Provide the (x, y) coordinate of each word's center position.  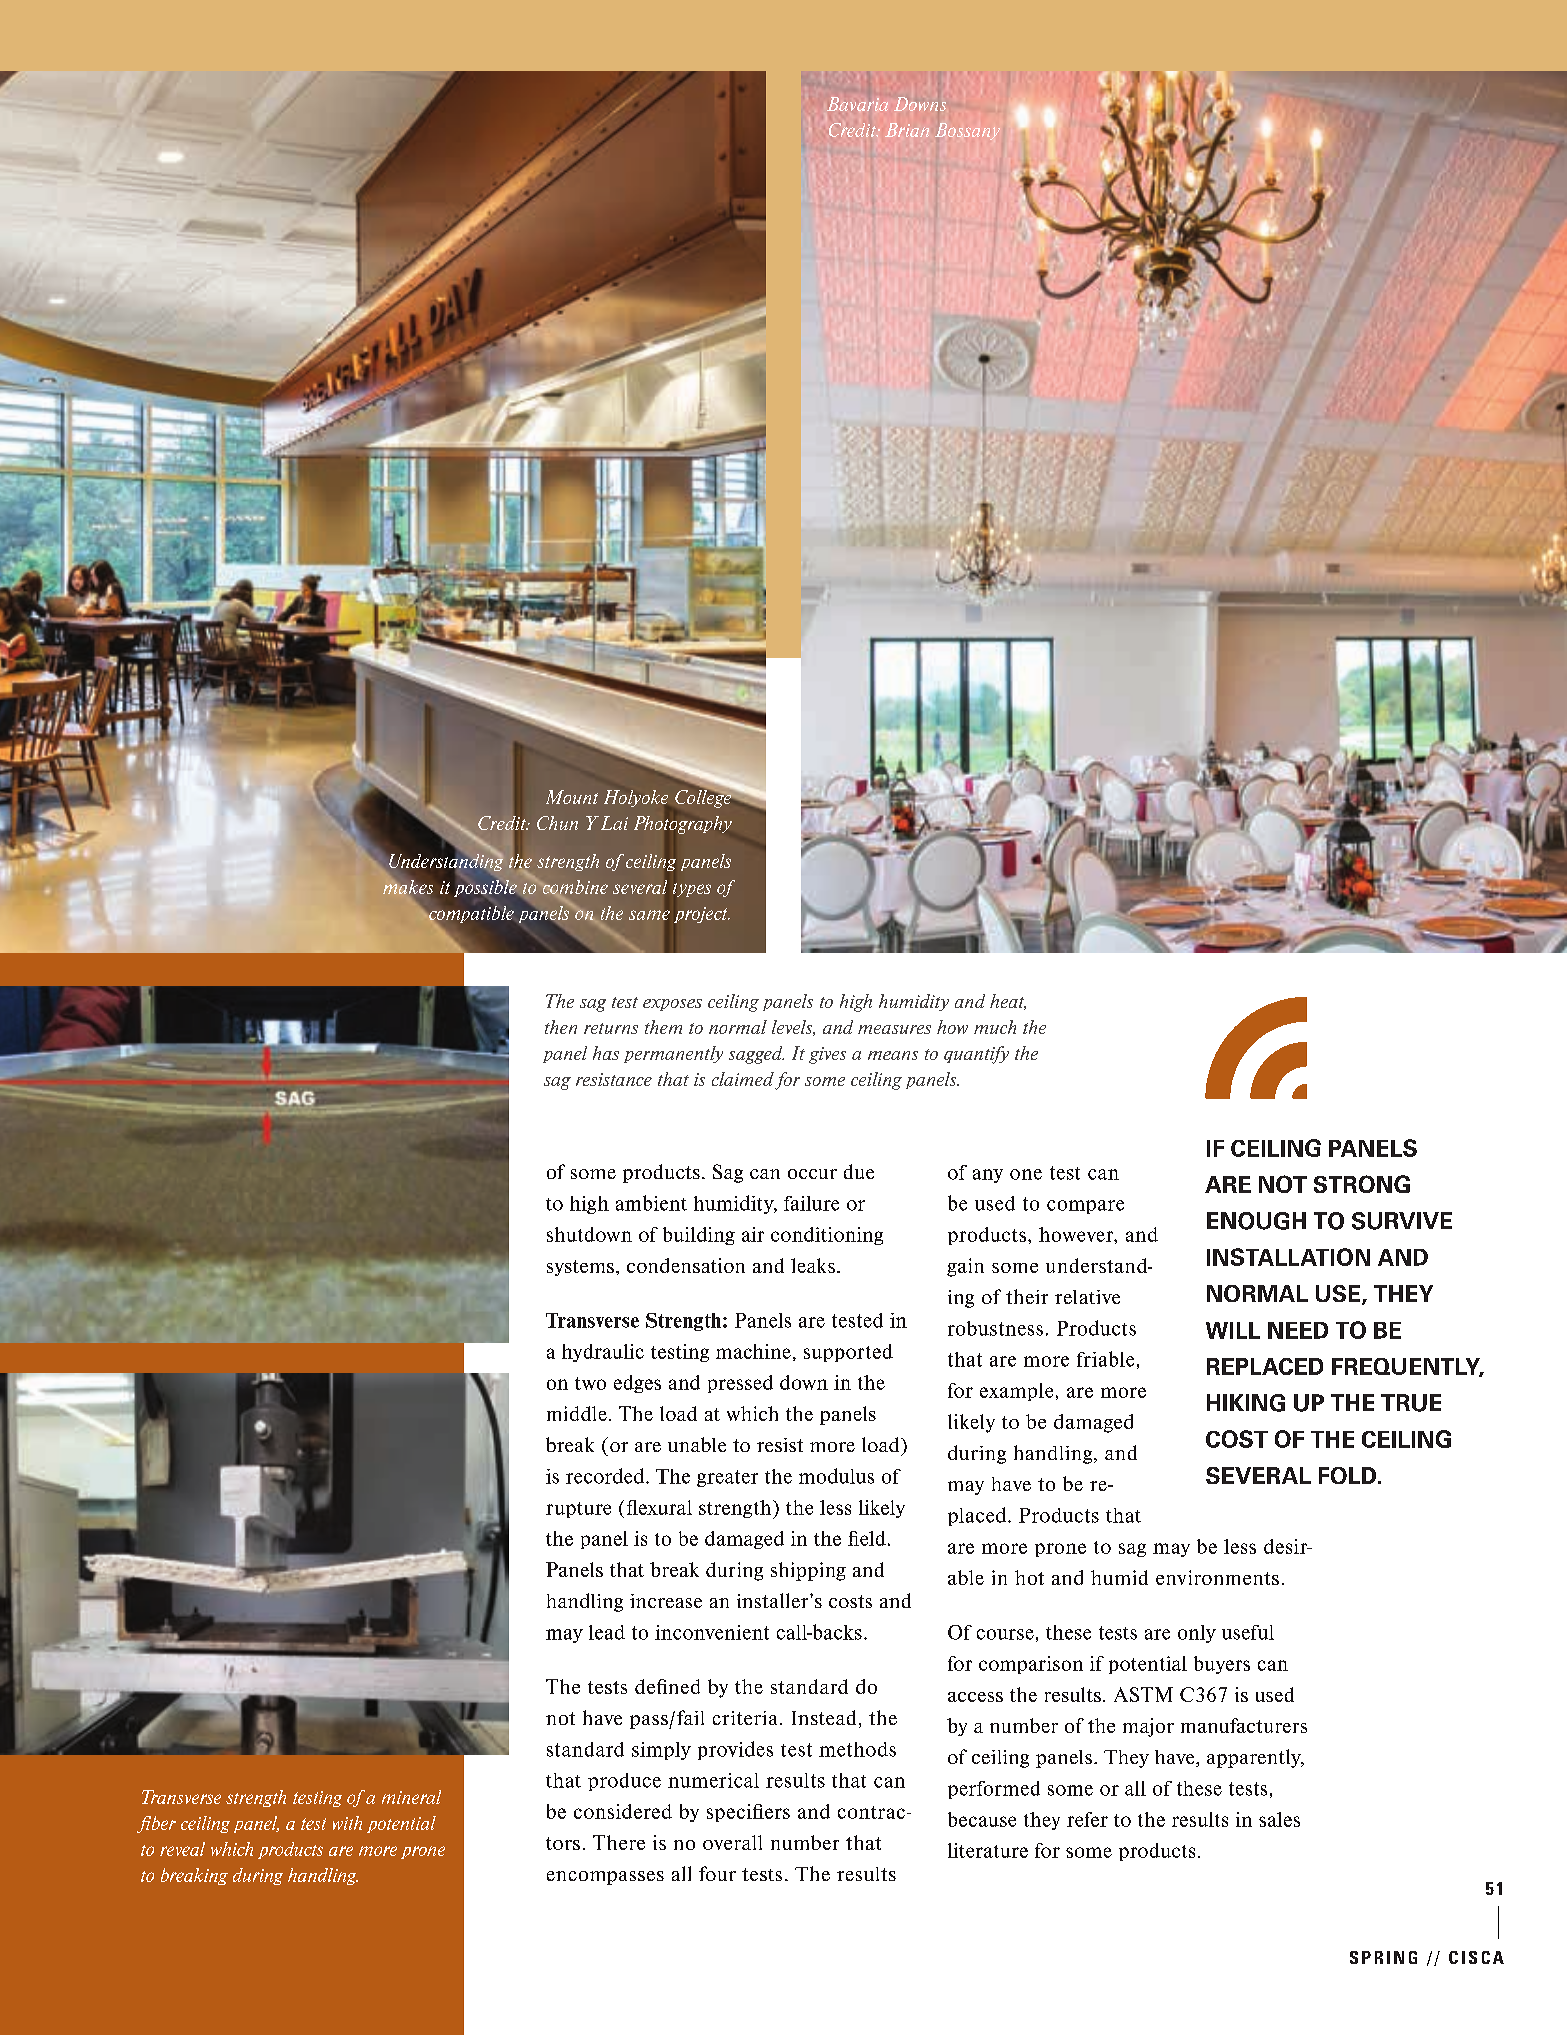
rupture (578, 1510)
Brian (907, 130)
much (995, 1027)
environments (1217, 1577)
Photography (683, 825)
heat (1008, 1002)
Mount (572, 797)
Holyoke (636, 798)
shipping (808, 1571)
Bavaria (857, 104)
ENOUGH (1256, 1221)
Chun (557, 823)
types (692, 890)
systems (580, 1268)
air (753, 1234)
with (347, 1823)
